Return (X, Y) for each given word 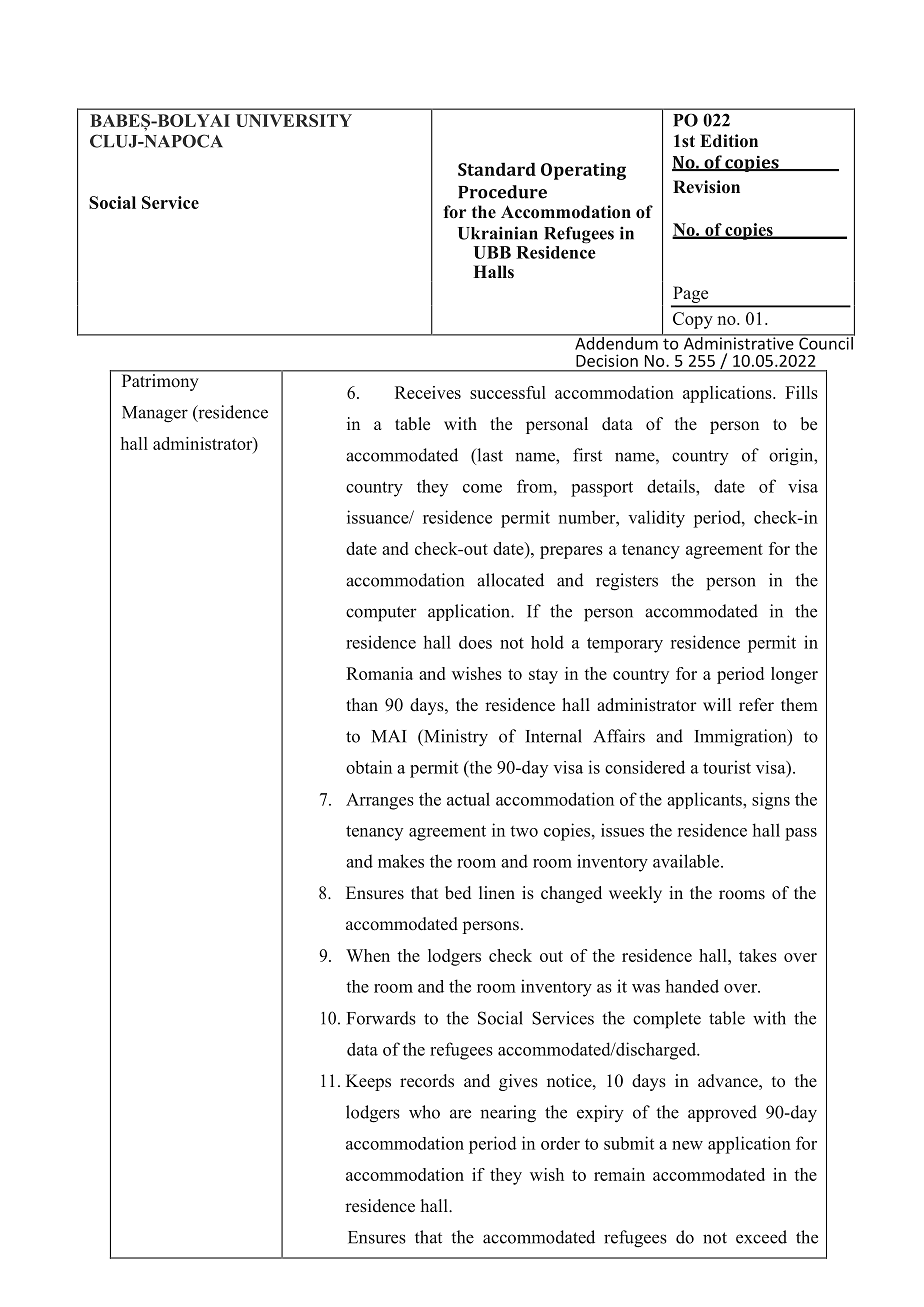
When (368, 955)
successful (508, 392)
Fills (801, 392)
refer (756, 705)
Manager (155, 414)
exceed (761, 1237)
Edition (729, 141)
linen (497, 892)
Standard (497, 169)
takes (758, 955)
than (362, 704)
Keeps (368, 1082)
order (560, 1143)
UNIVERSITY (294, 120)
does (475, 642)
